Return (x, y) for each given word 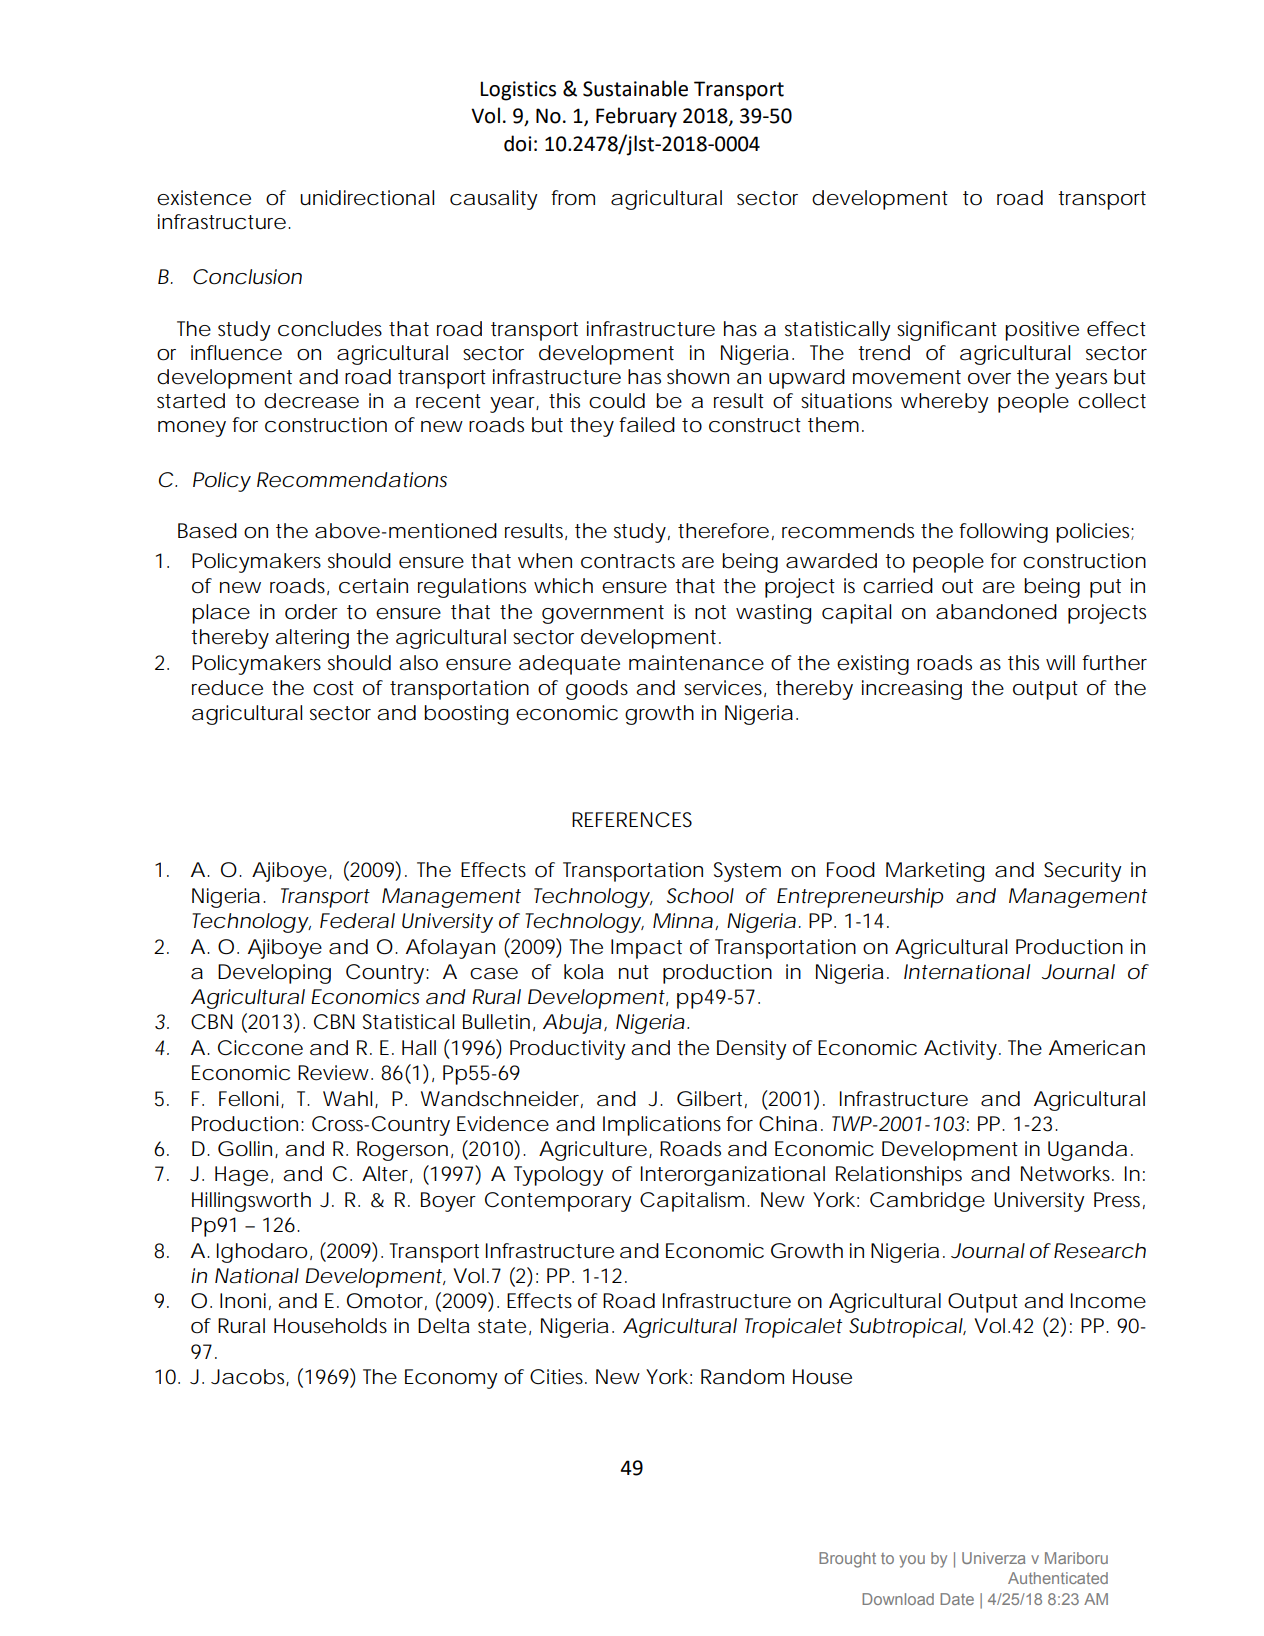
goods (597, 690)
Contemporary (558, 1202)
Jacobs (250, 1377)
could (617, 401)
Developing (274, 974)
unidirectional (367, 198)
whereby (945, 403)
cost (333, 688)
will (1060, 662)
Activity (960, 1050)
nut (634, 972)
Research (1100, 1251)
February (636, 117)
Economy (451, 1379)
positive (1042, 331)
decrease (311, 401)
